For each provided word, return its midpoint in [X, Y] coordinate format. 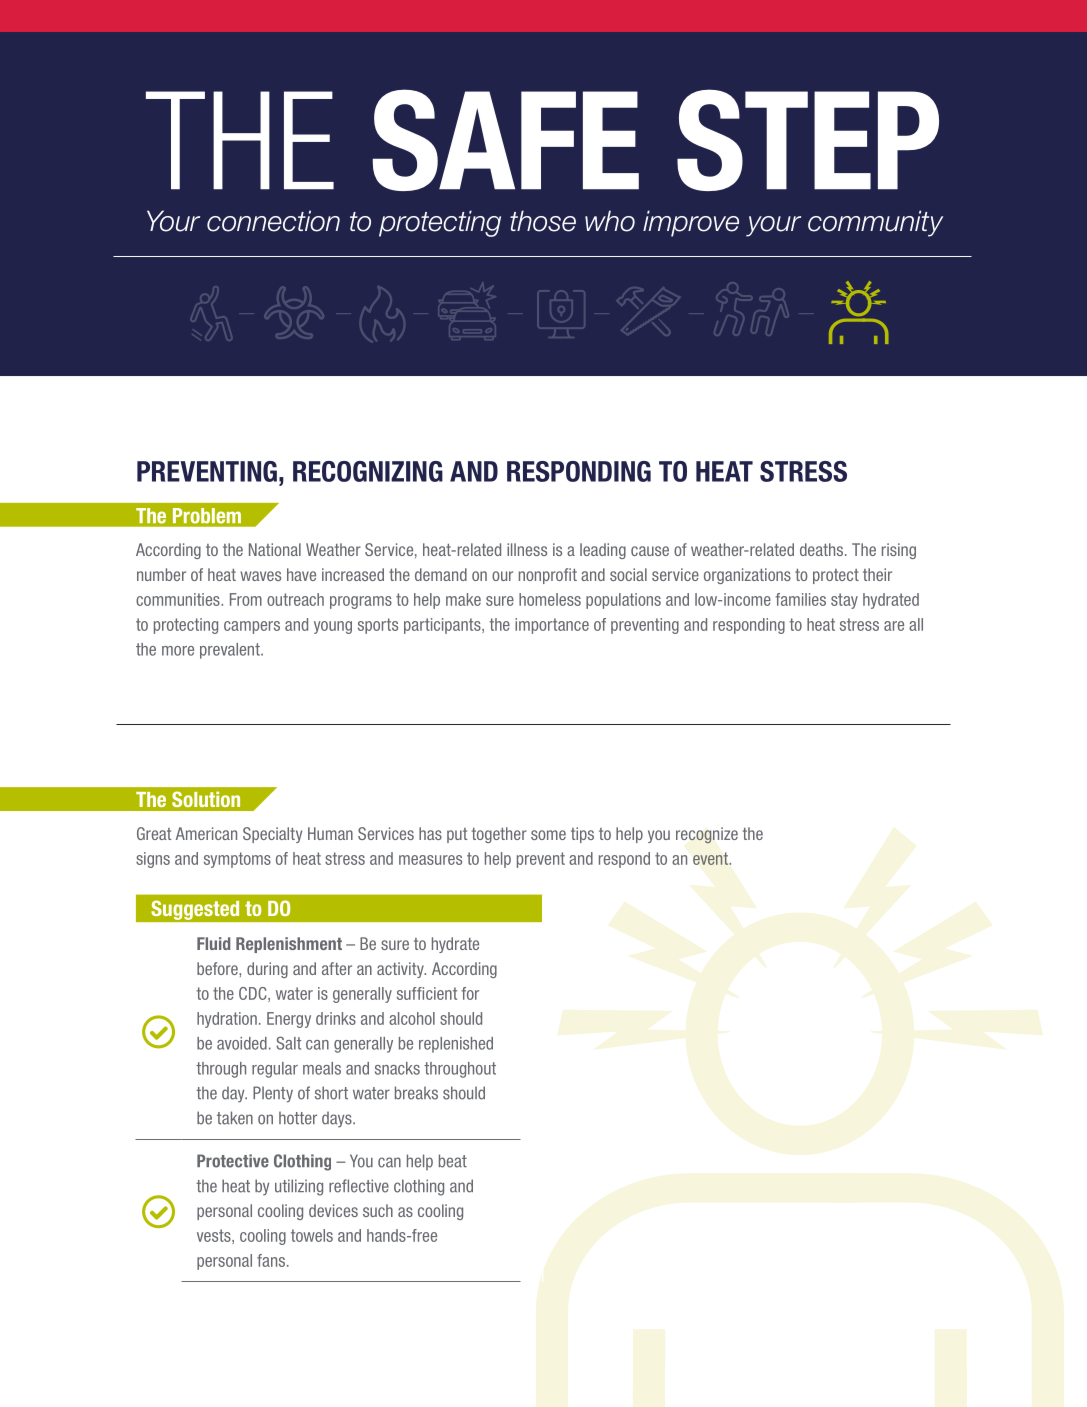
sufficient [427, 993]
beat [453, 1161]
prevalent [231, 651]
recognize [707, 835]
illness [527, 549]
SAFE [506, 140]
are [894, 626]
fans [272, 1260]
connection [273, 221]
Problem [207, 515]
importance [552, 626]
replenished [456, 1045]
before [218, 968]
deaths [821, 549]
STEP [808, 140]
